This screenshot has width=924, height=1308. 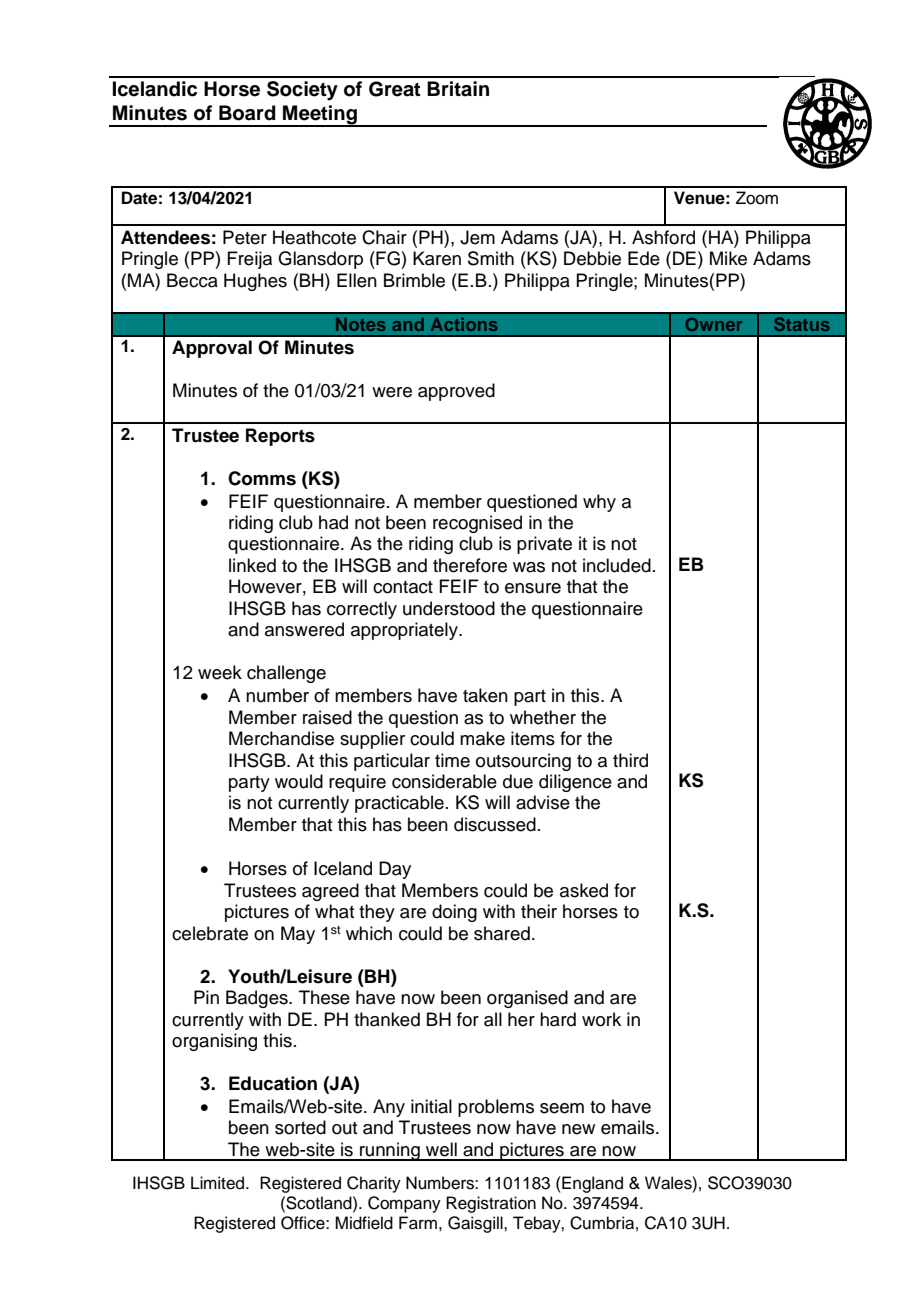 What do you see at coordinates (495, 824) in the screenshot?
I see `discussed` at bounding box center [495, 824].
